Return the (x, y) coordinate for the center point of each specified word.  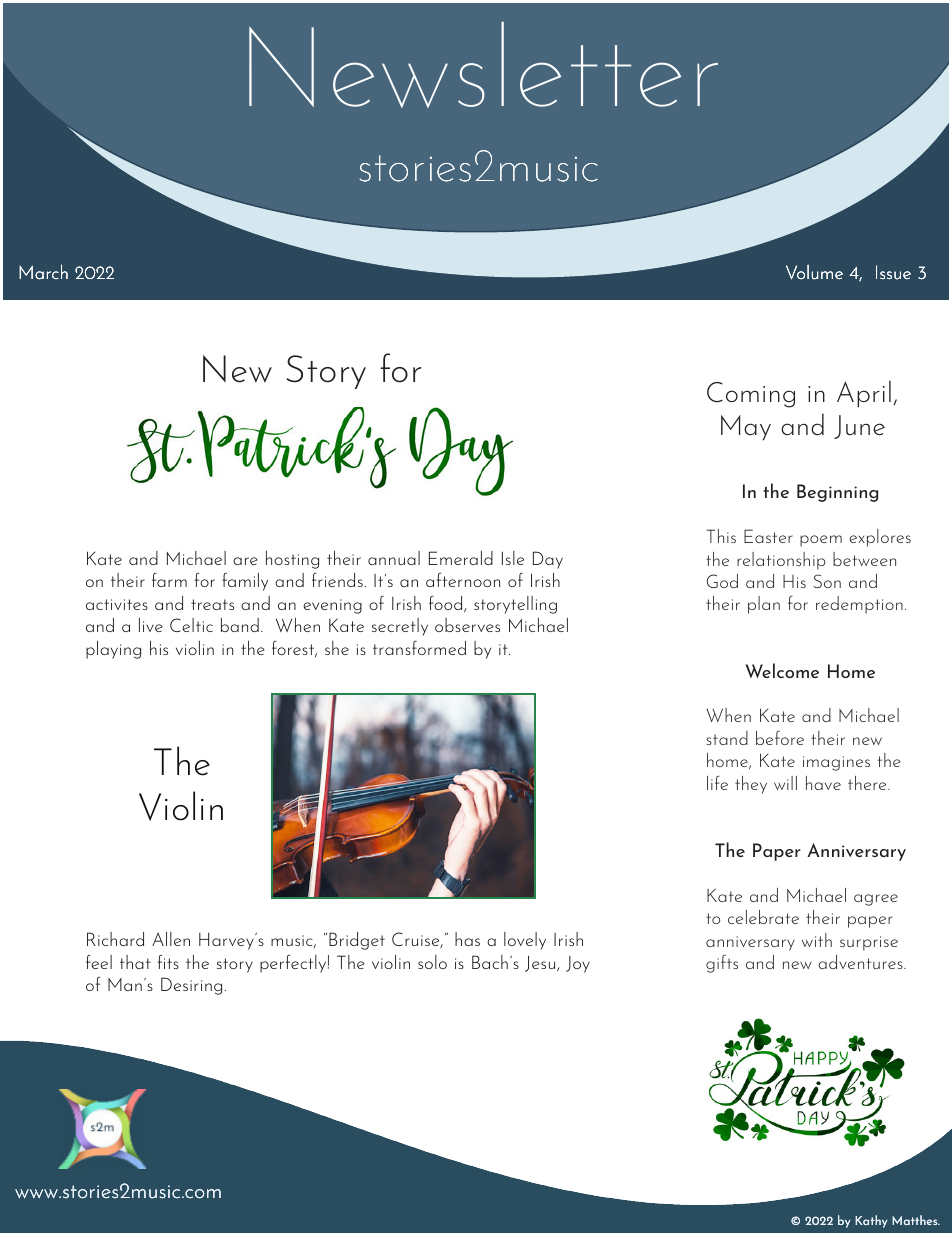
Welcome (782, 670)
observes (467, 625)
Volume (814, 272)
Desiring (191, 986)
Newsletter (483, 65)
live (151, 625)
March (43, 272)
